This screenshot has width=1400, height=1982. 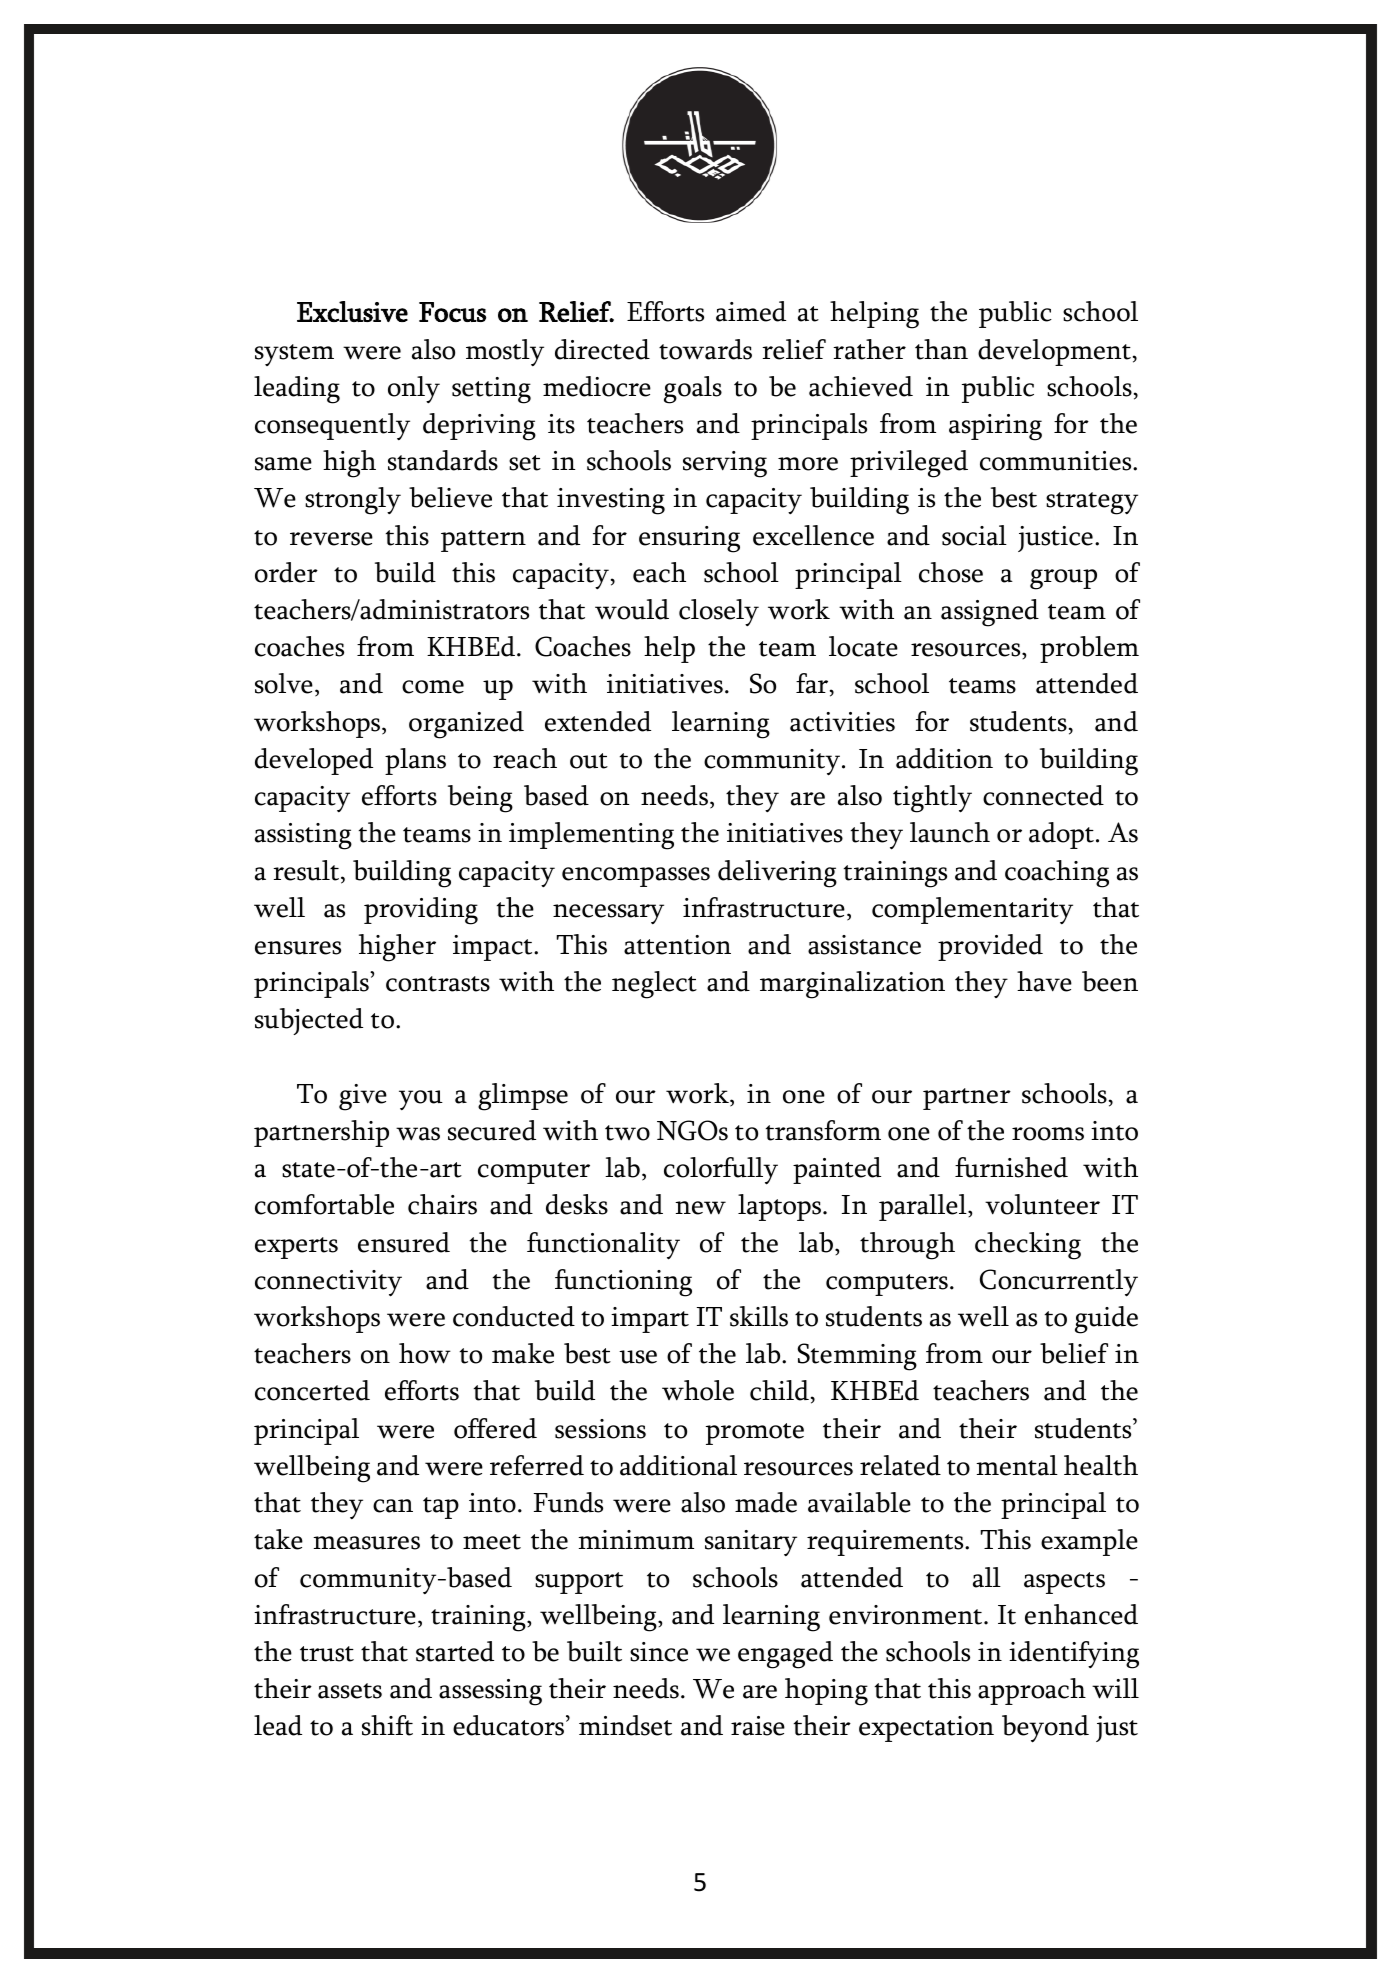 What do you see at coordinates (350, 1691) in the screenshot?
I see `assets` at bounding box center [350, 1691].
